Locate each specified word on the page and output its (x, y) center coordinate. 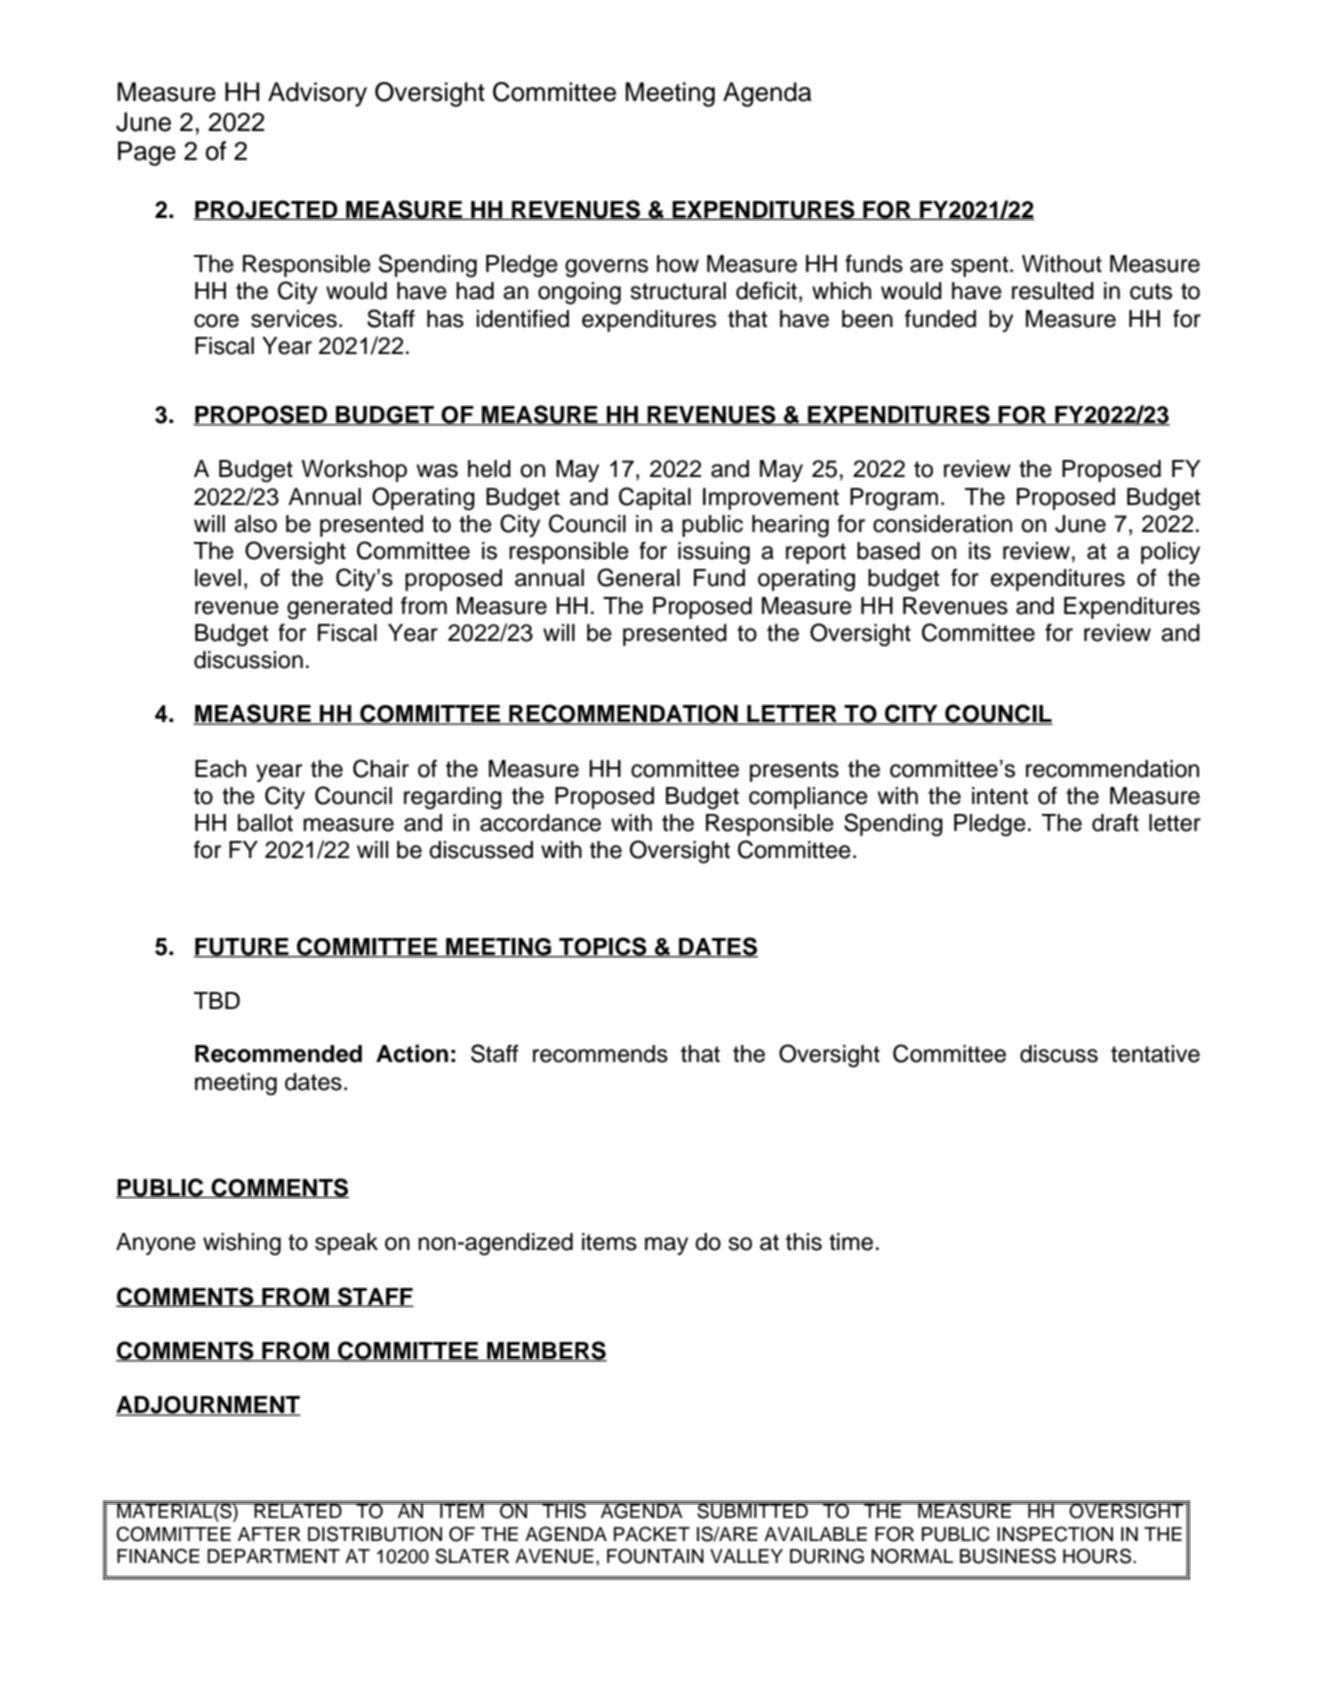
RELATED (298, 1510)
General (638, 577)
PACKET (652, 1534)
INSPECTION (1055, 1534)
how (678, 264)
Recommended (278, 1054)
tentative (1155, 1054)
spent (981, 266)
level (218, 578)
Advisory (317, 94)
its (980, 551)
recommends (600, 1054)
